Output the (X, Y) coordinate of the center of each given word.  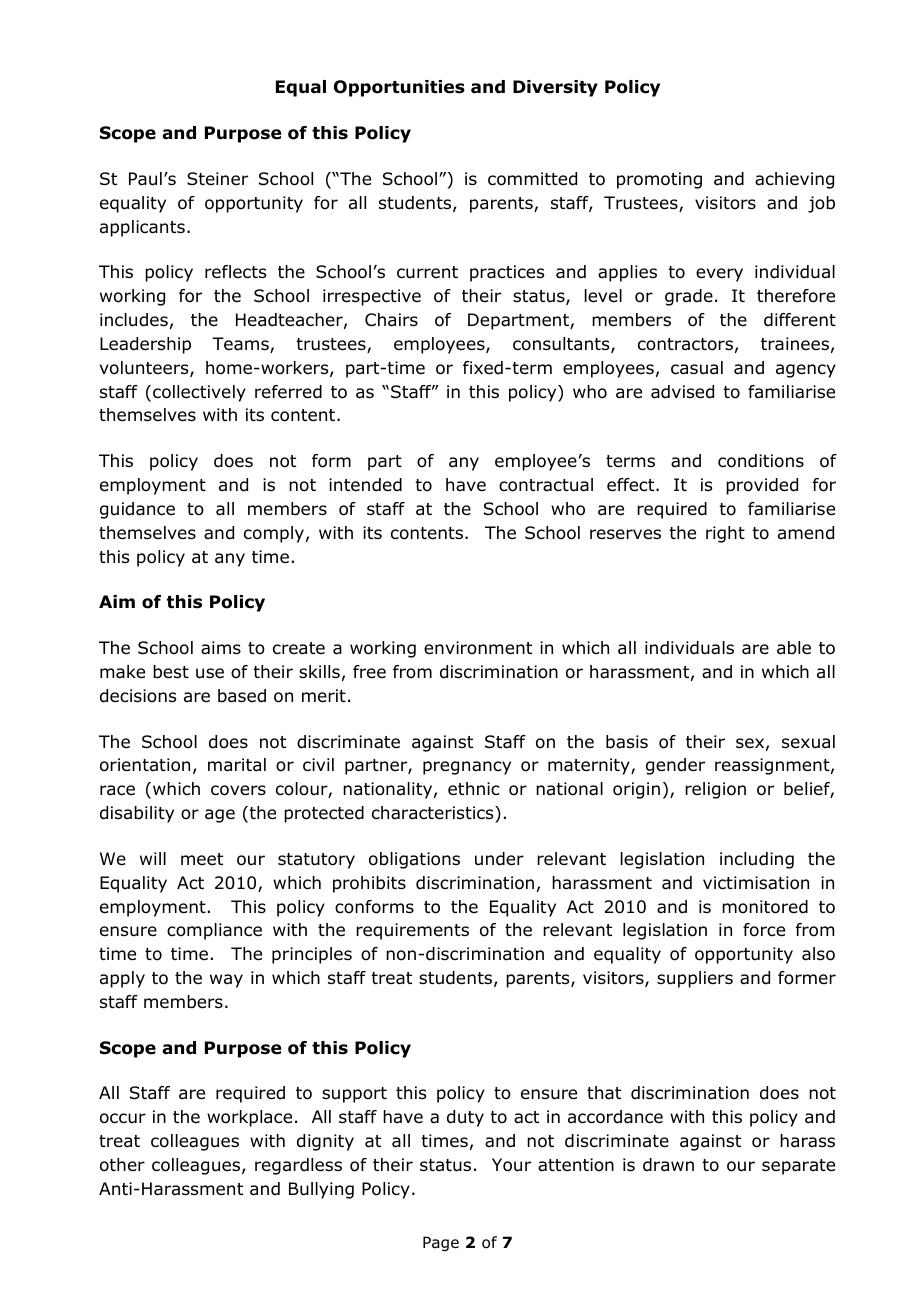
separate (798, 1167)
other (122, 1165)
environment (478, 648)
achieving (794, 180)
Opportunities (399, 88)
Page (441, 1243)
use (210, 673)
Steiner (217, 179)
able (794, 648)
